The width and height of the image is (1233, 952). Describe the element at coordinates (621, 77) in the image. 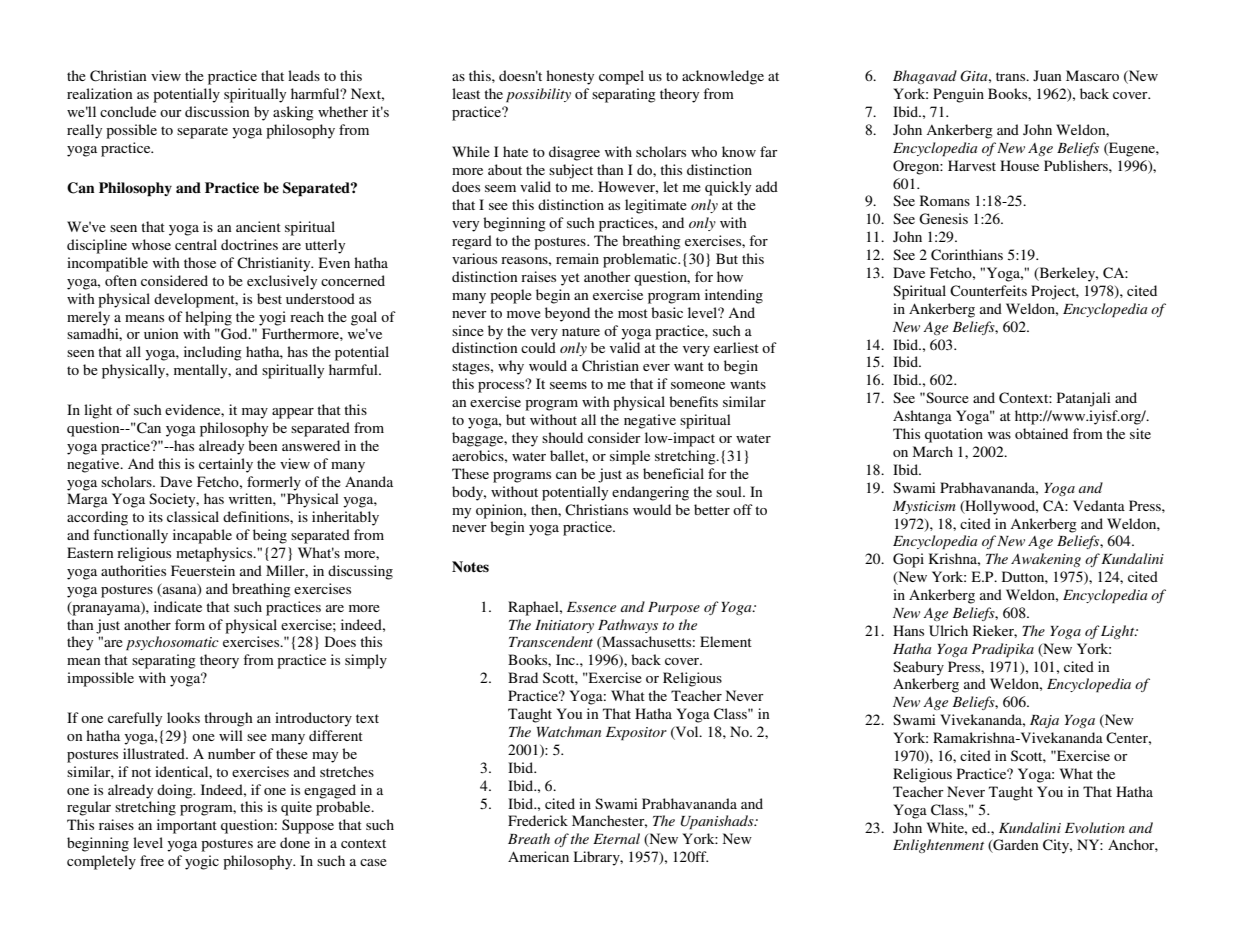

I see `compel` at that location.
